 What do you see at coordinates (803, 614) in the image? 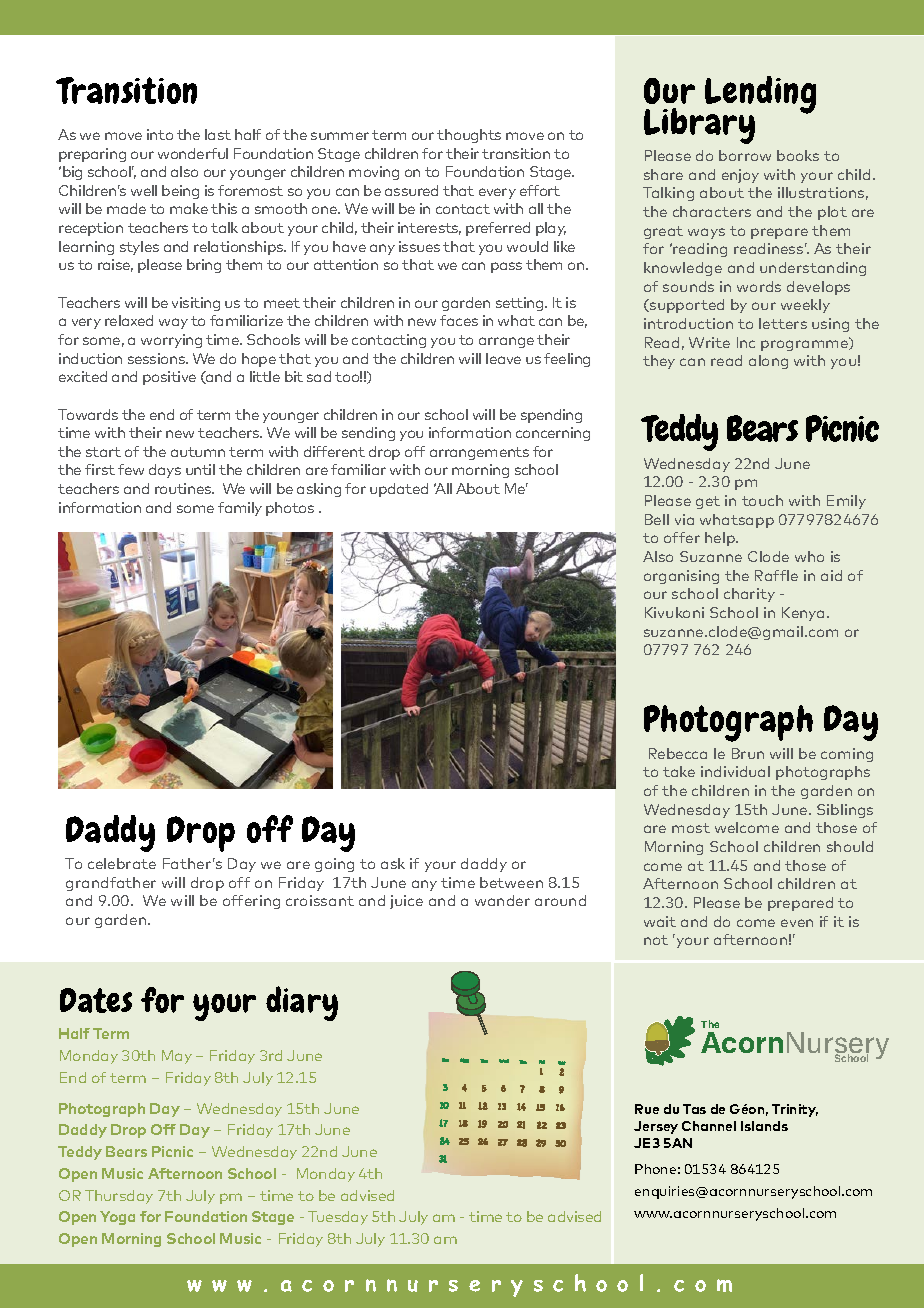
I see `Kenya` at bounding box center [803, 614].
